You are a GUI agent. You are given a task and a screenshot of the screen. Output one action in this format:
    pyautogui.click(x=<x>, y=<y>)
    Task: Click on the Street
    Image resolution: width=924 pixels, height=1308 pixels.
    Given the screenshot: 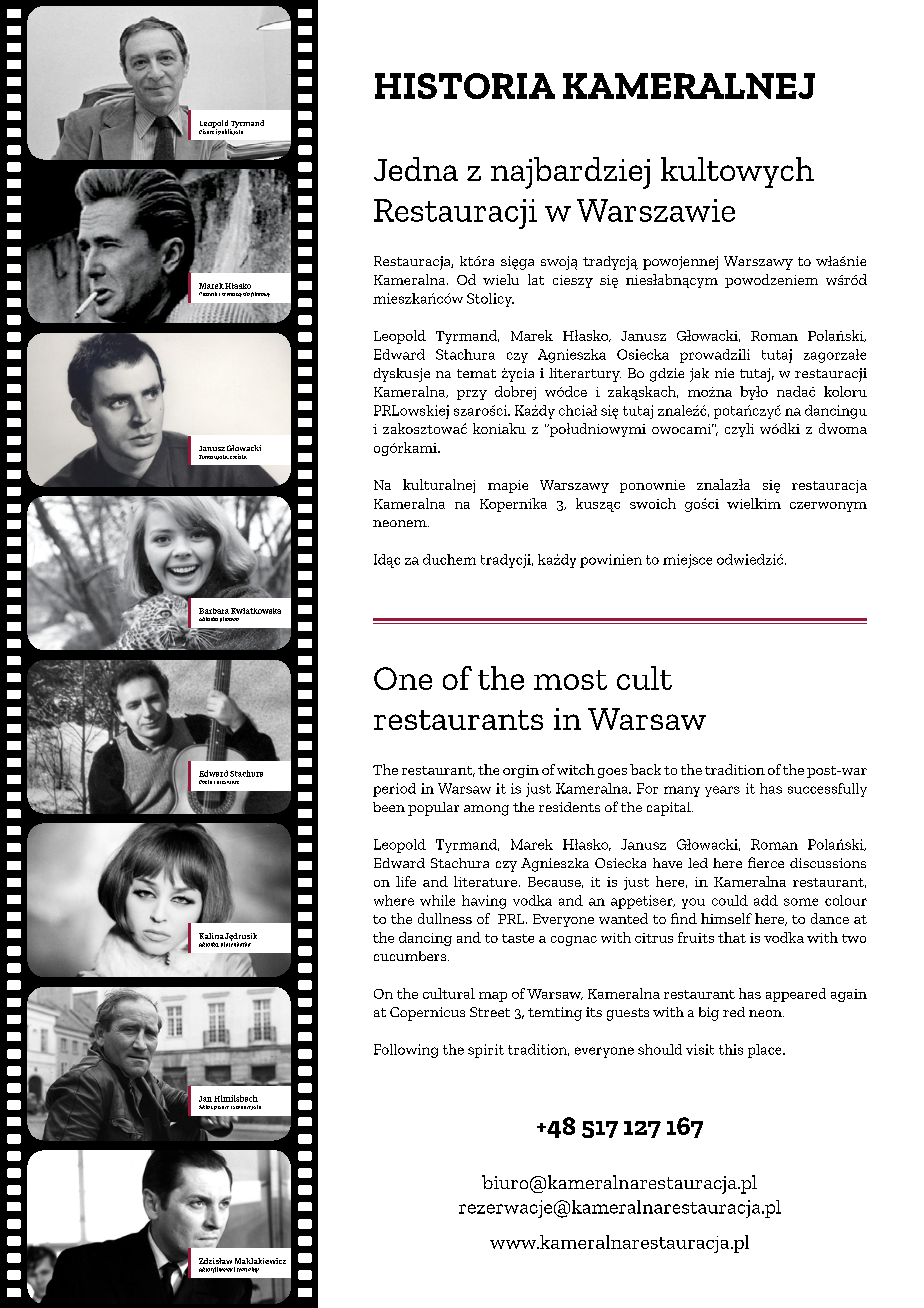 What is the action you would take?
    pyautogui.click(x=490, y=1012)
